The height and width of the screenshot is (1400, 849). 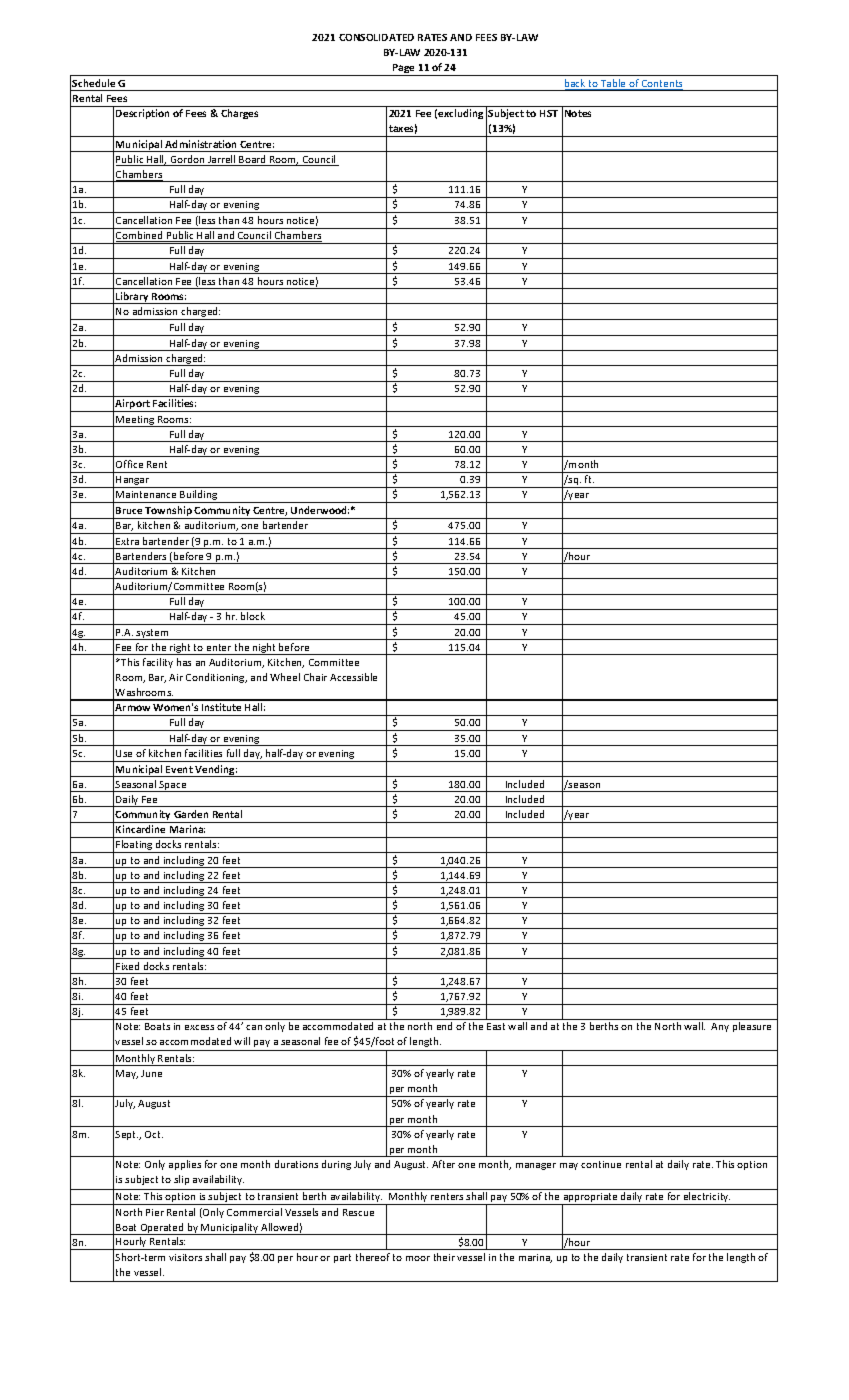 I want to click on Any, so click(x=720, y=1027).
